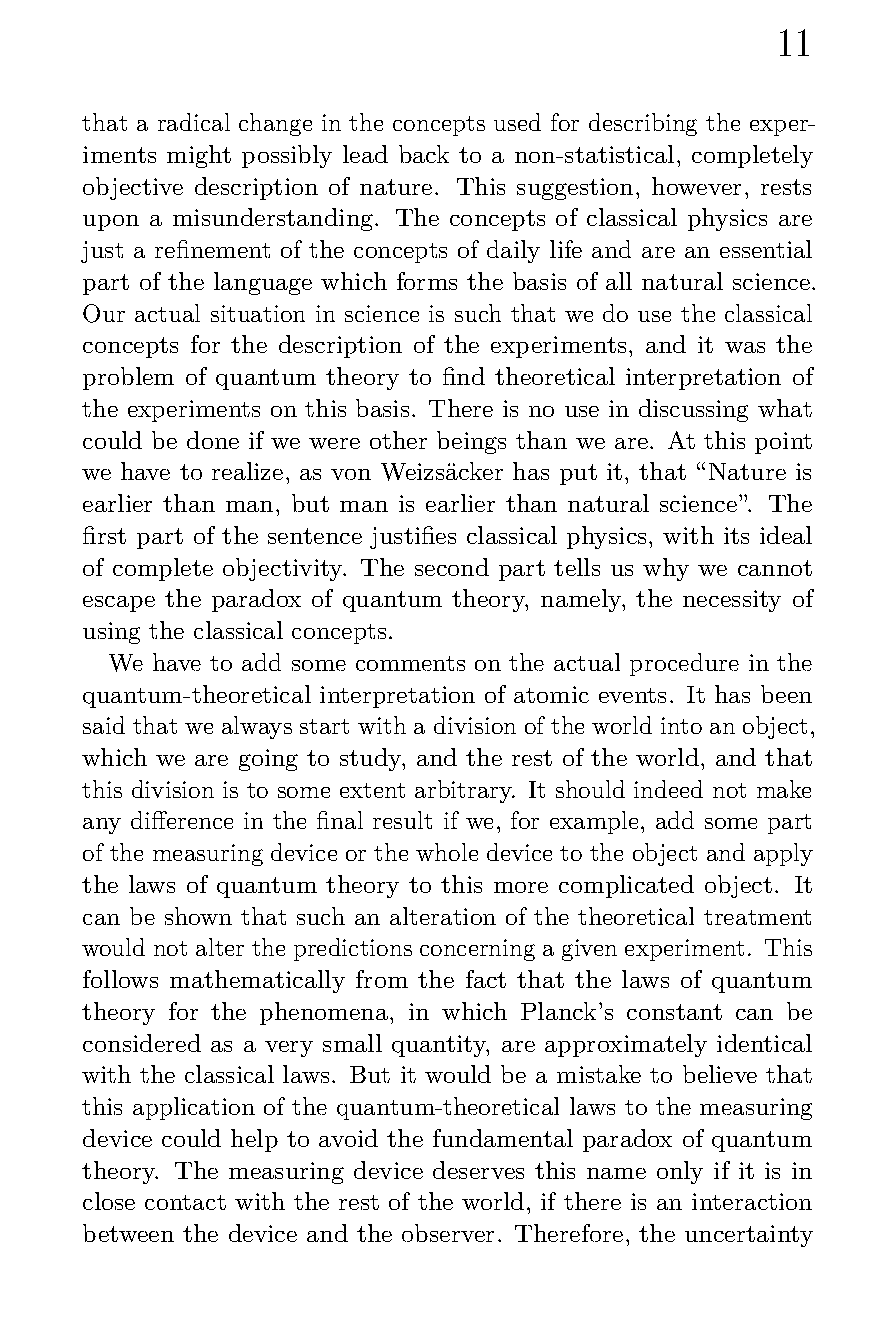  What do you see at coordinates (185, 1202) in the page?
I see `contact` at bounding box center [185, 1202].
